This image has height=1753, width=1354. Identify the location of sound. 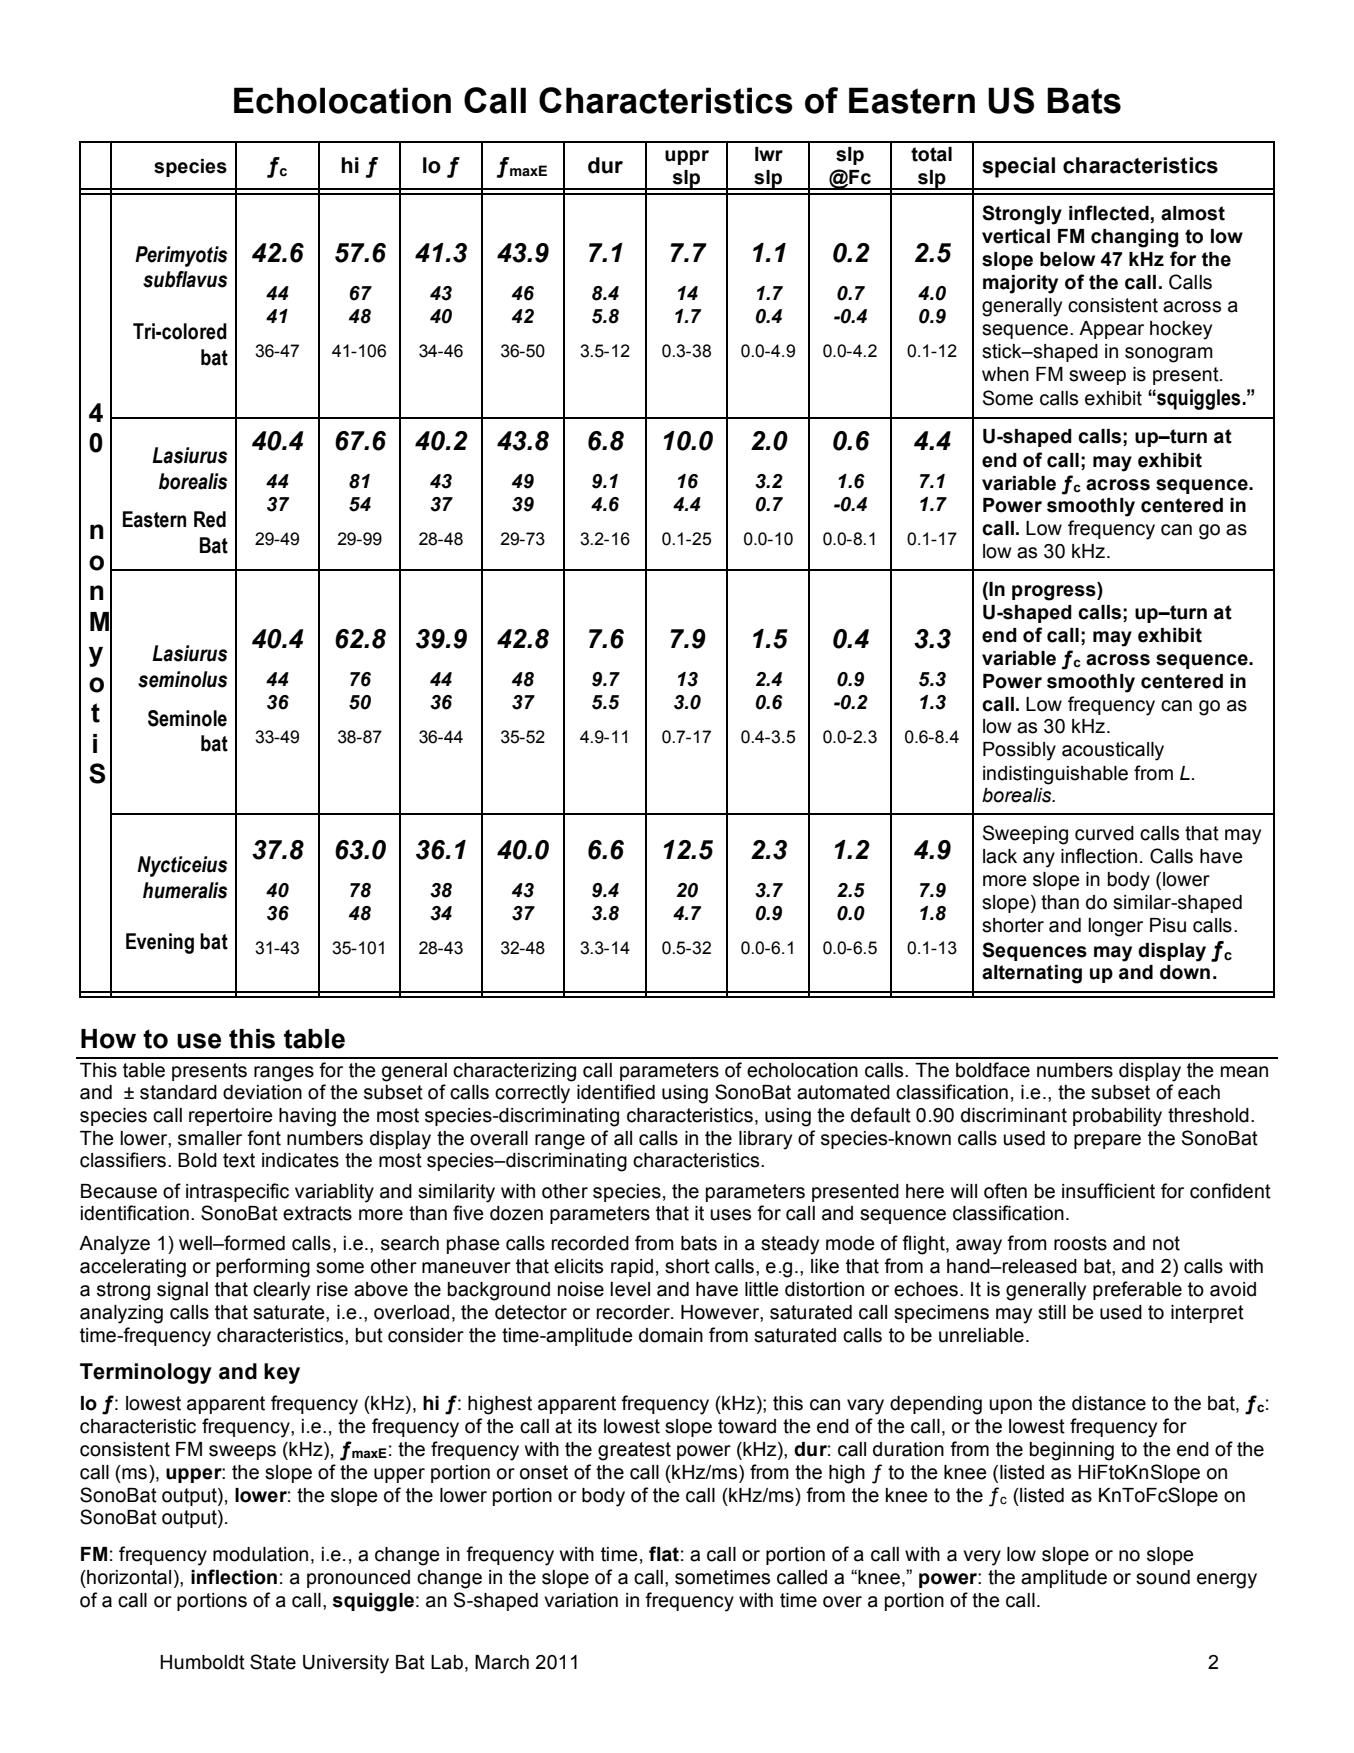
(1163, 1577).
